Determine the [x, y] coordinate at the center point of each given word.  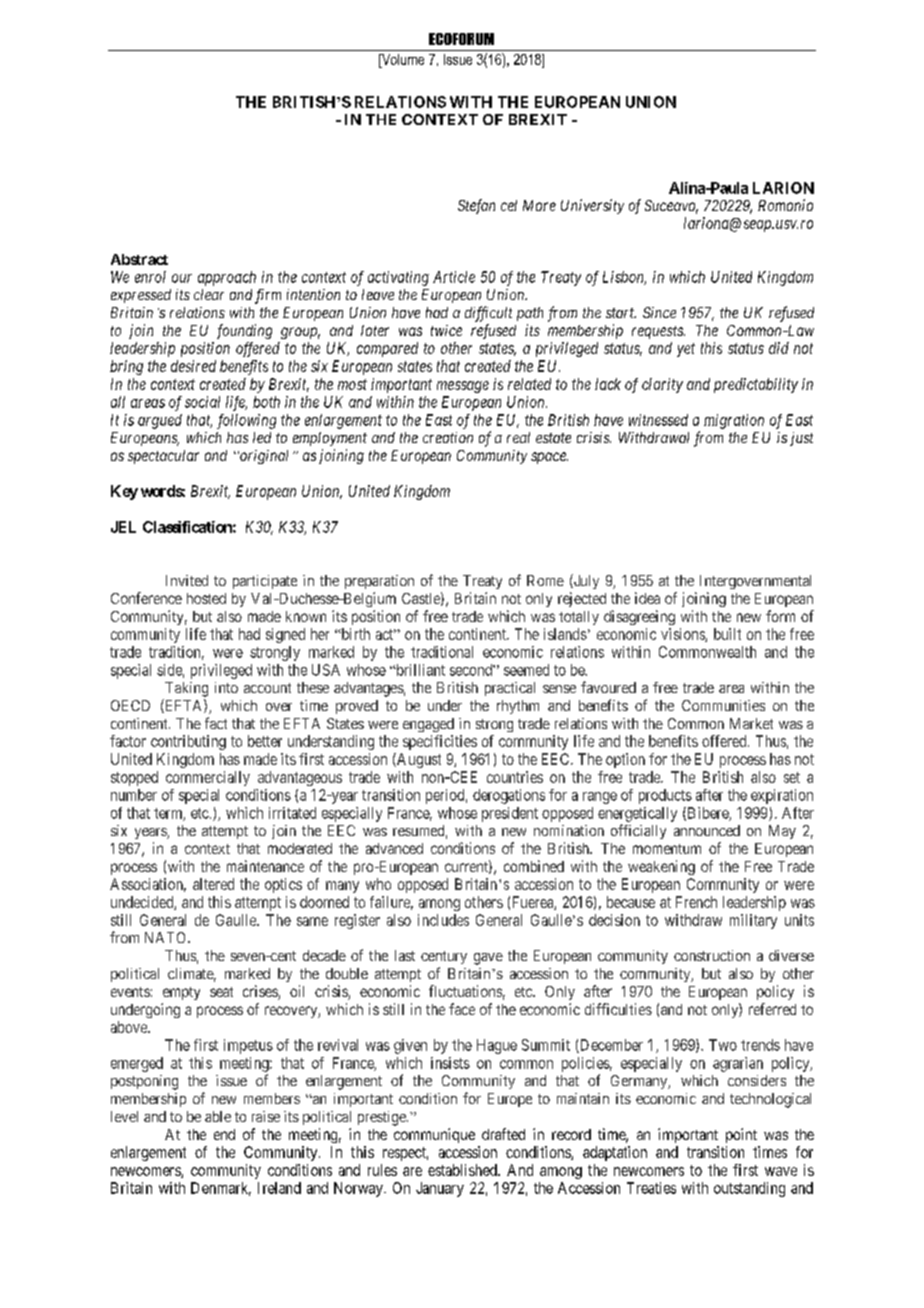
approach [227, 278]
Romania [785, 205]
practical [510, 689]
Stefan [476, 206]
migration [734, 421]
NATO [167, 937]
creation [448, 437]
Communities [723, 705]
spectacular [163, 457]
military [753, 921]
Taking [186, 689]
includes [443, 920]
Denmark [221, 1189]
